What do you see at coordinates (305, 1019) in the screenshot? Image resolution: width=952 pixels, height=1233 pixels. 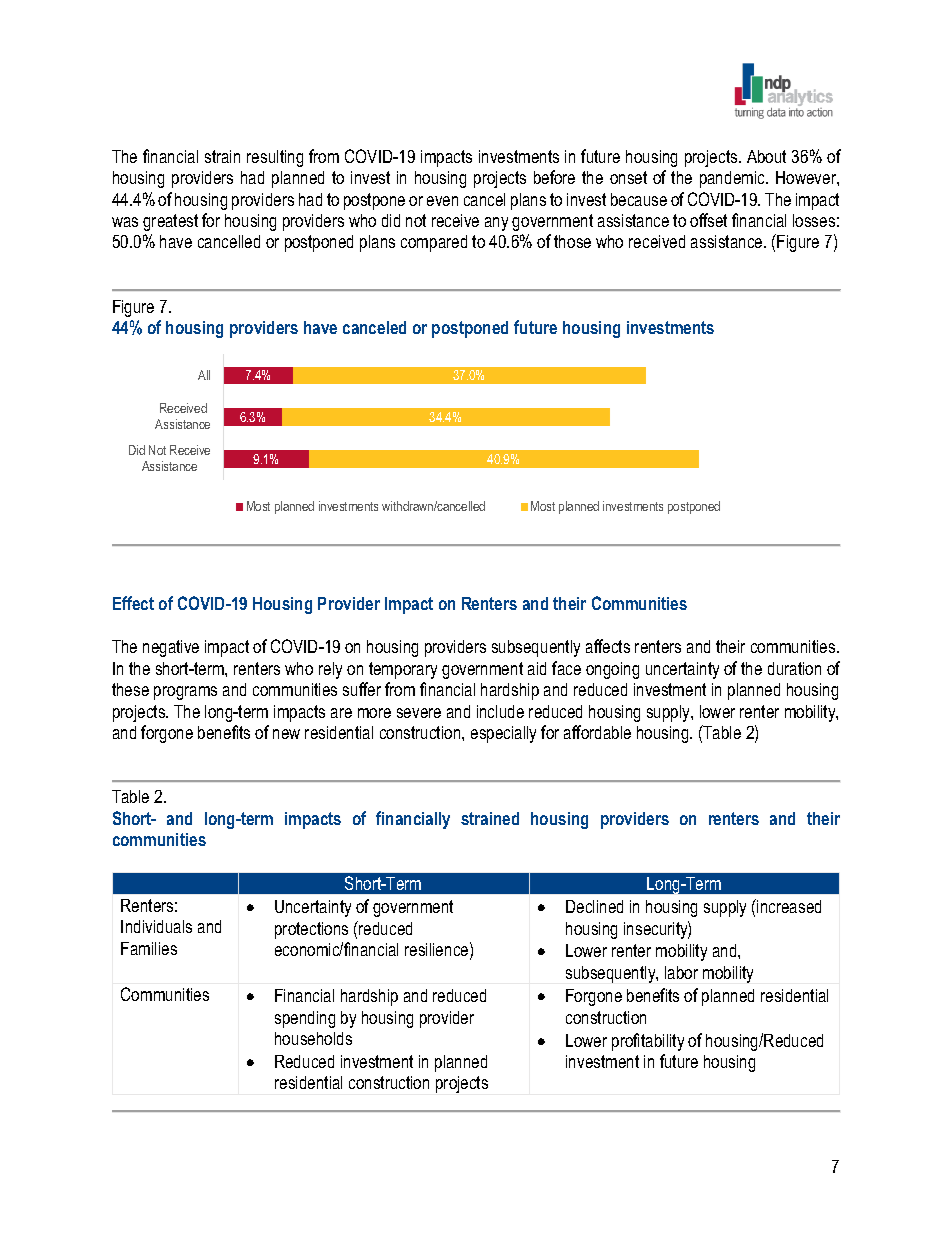 I see `spending` at bounding box center [305, 1019].
